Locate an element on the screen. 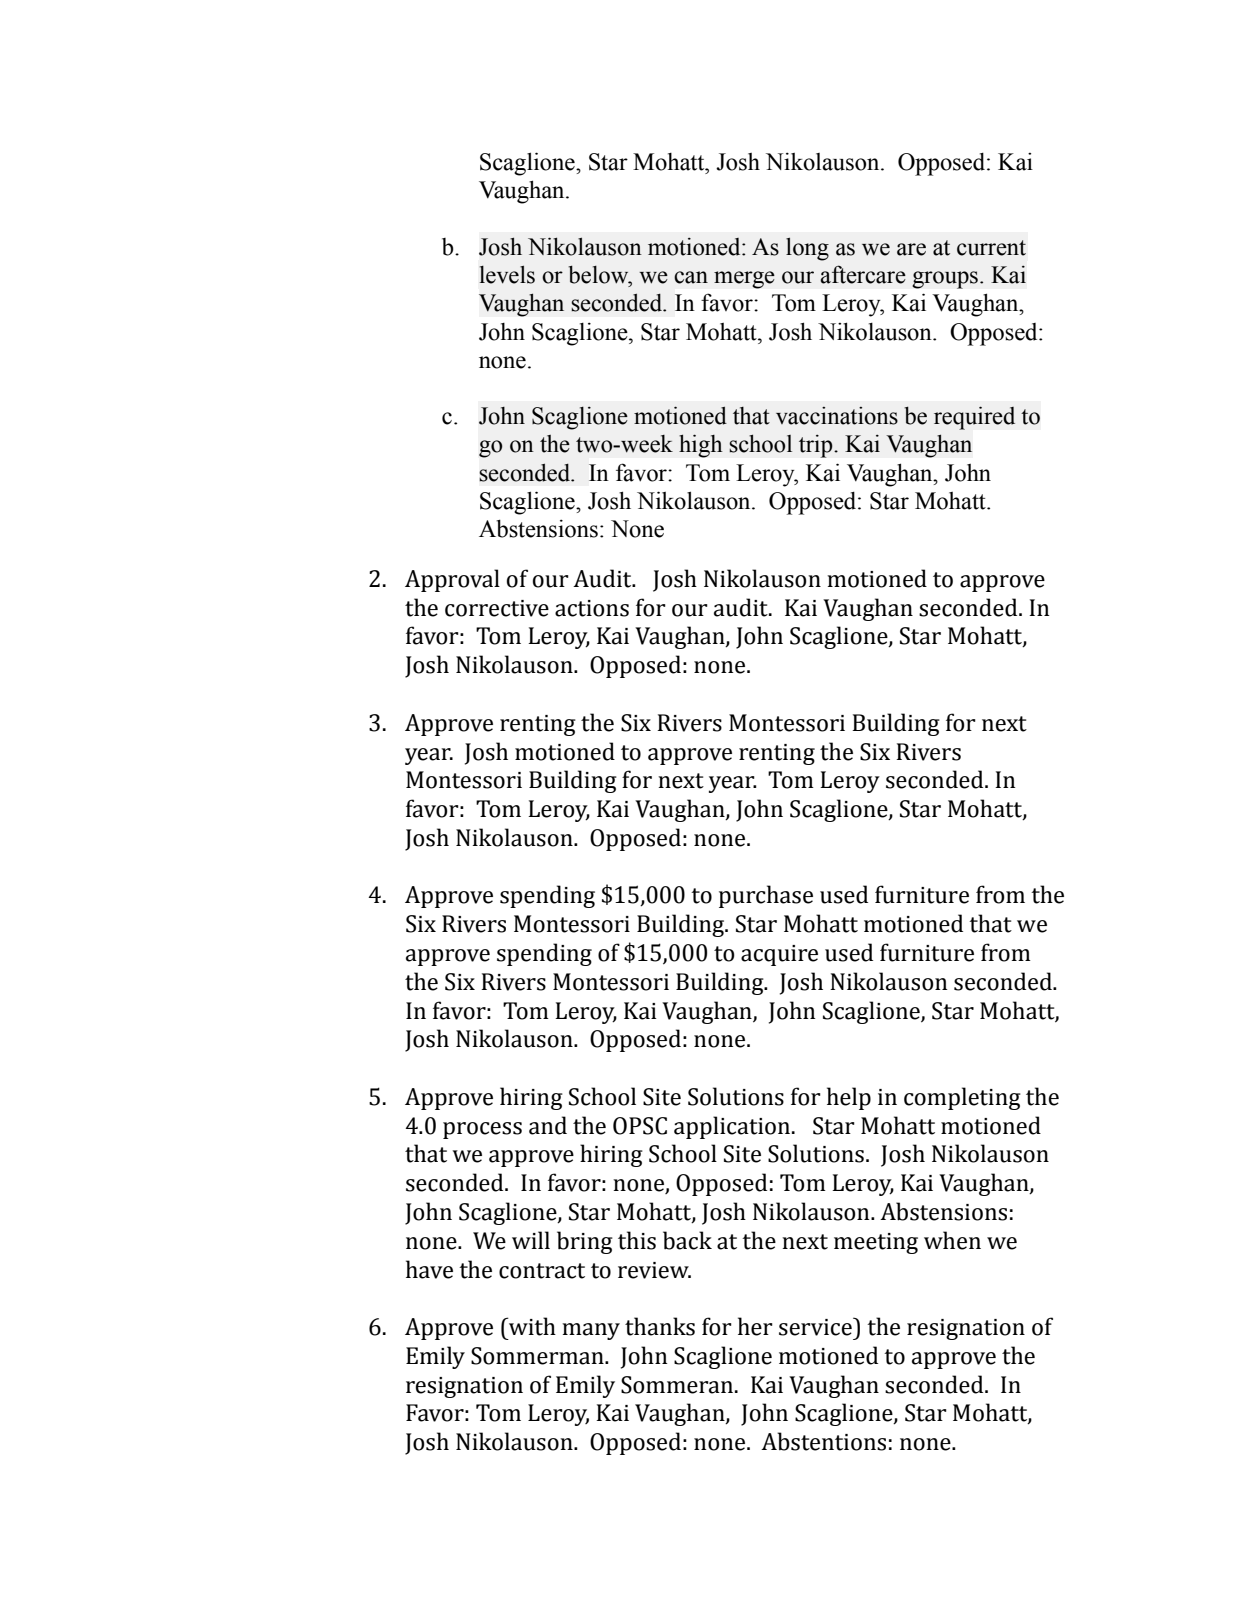 The image size is (1252, 1620). actions is located at coordinates (592, 608).
